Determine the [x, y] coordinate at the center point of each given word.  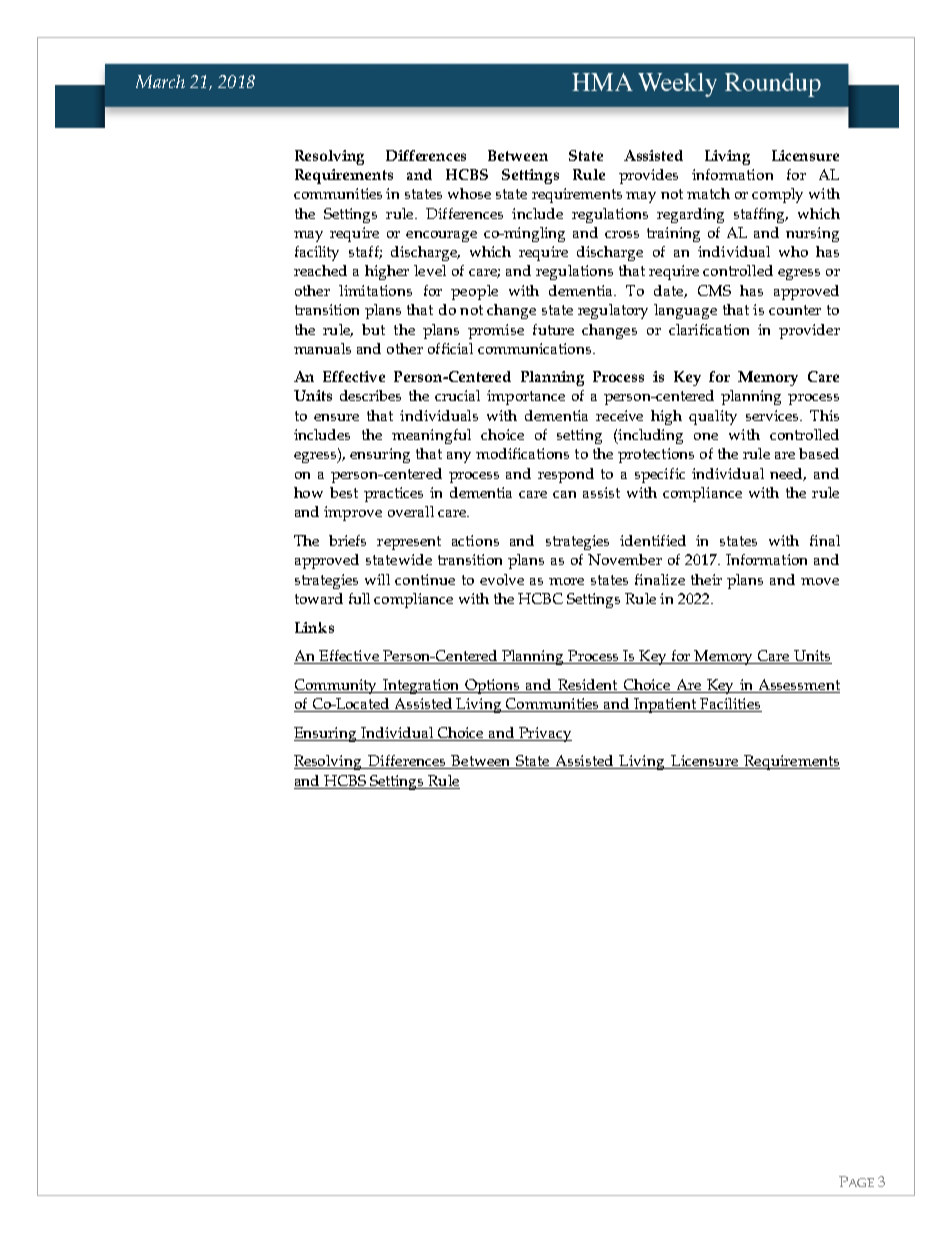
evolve [502, 579]
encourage [441, 236]
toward [319, 598]
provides [648, 176]
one [706, 436]
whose [469, 193]
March [160, 81]
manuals [322, 348]
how [308, 492]
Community [337, 686]
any [459, 457]
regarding [690, 215]
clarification [709, 329]
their [706, 579]
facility [317, 253]
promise [496, 331]
